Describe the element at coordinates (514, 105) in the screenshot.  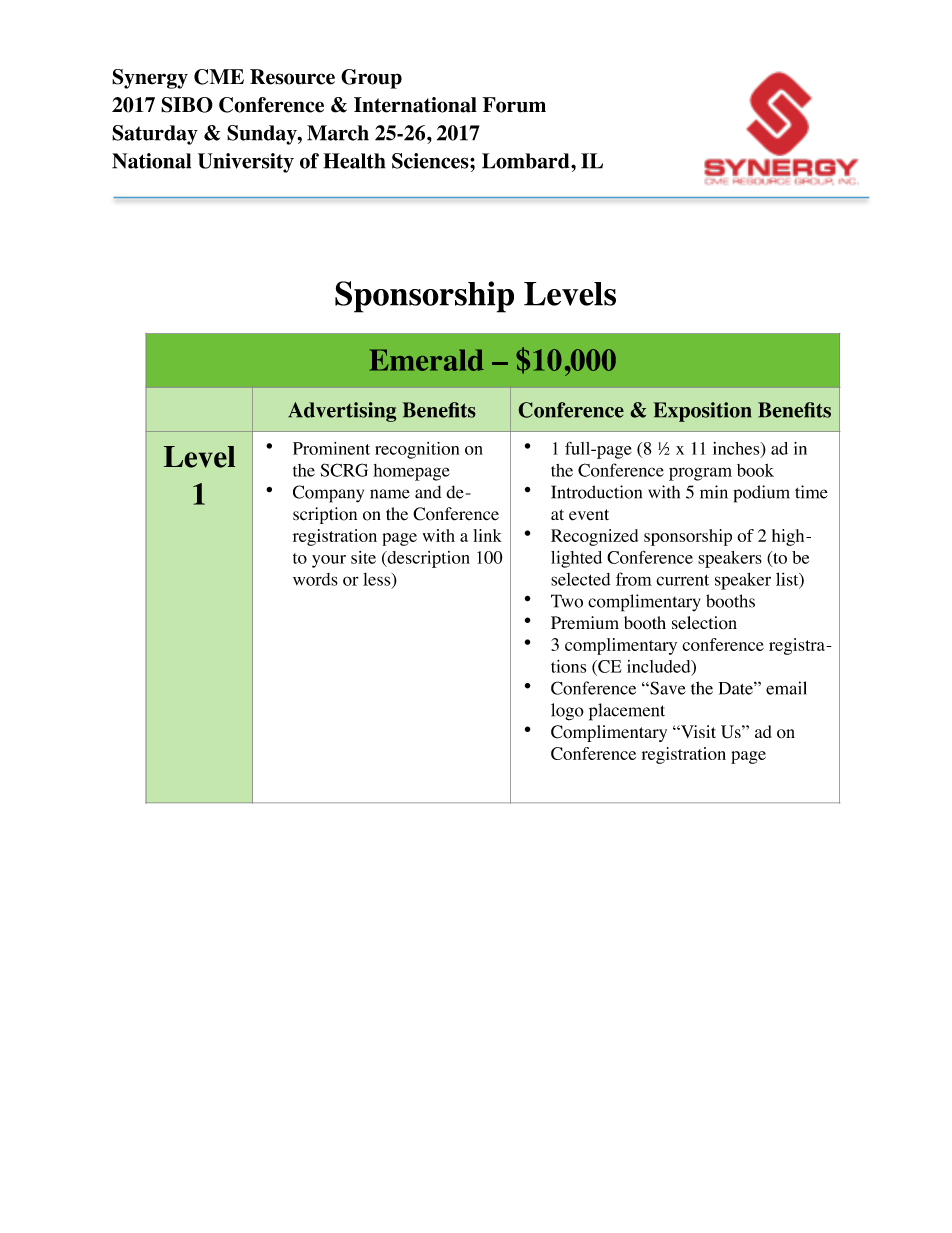
I see `Forum` at that location.
